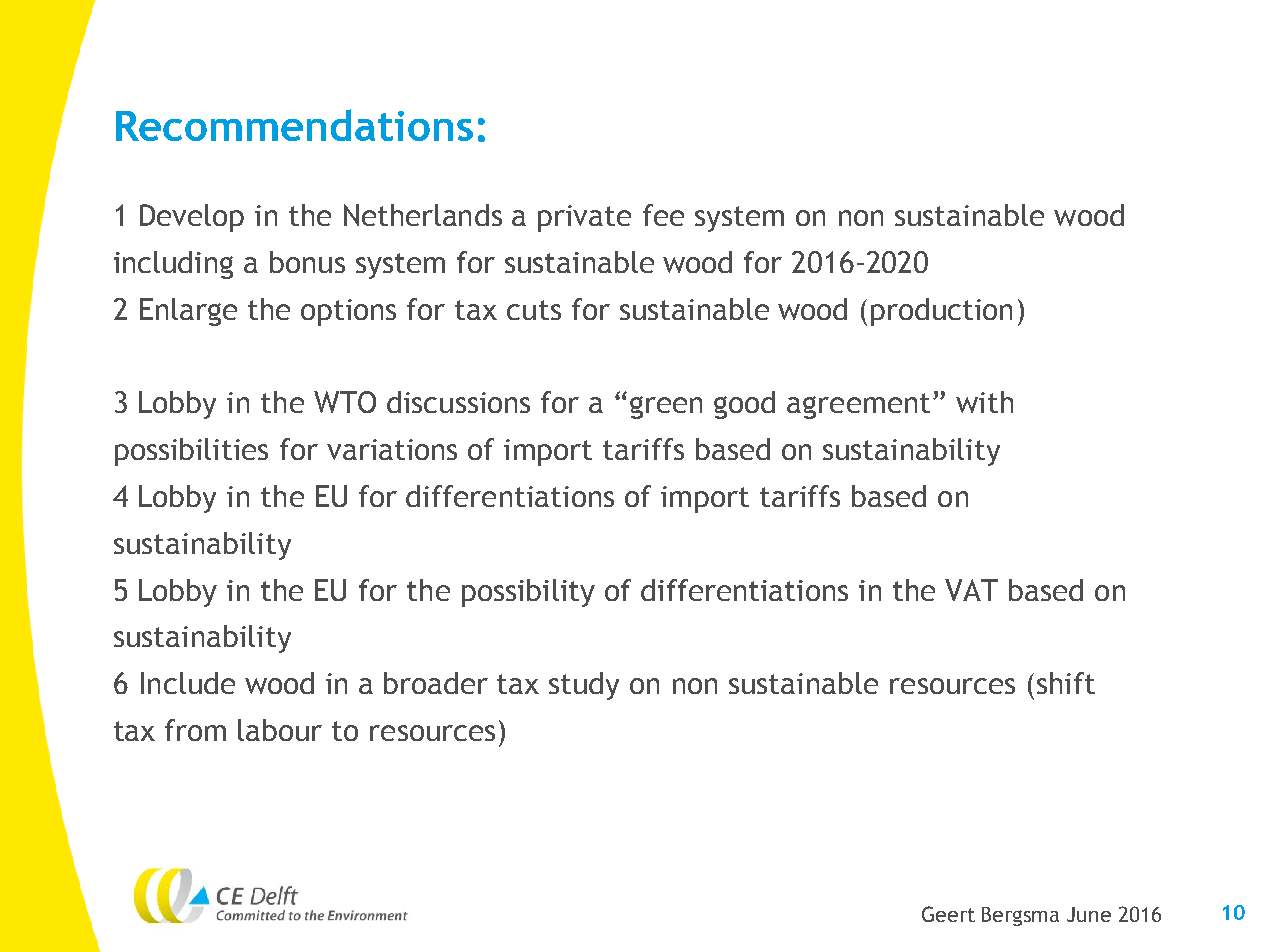  Describe the element at coordinates (534, 310) in the document. I see `cuts` at that location.
